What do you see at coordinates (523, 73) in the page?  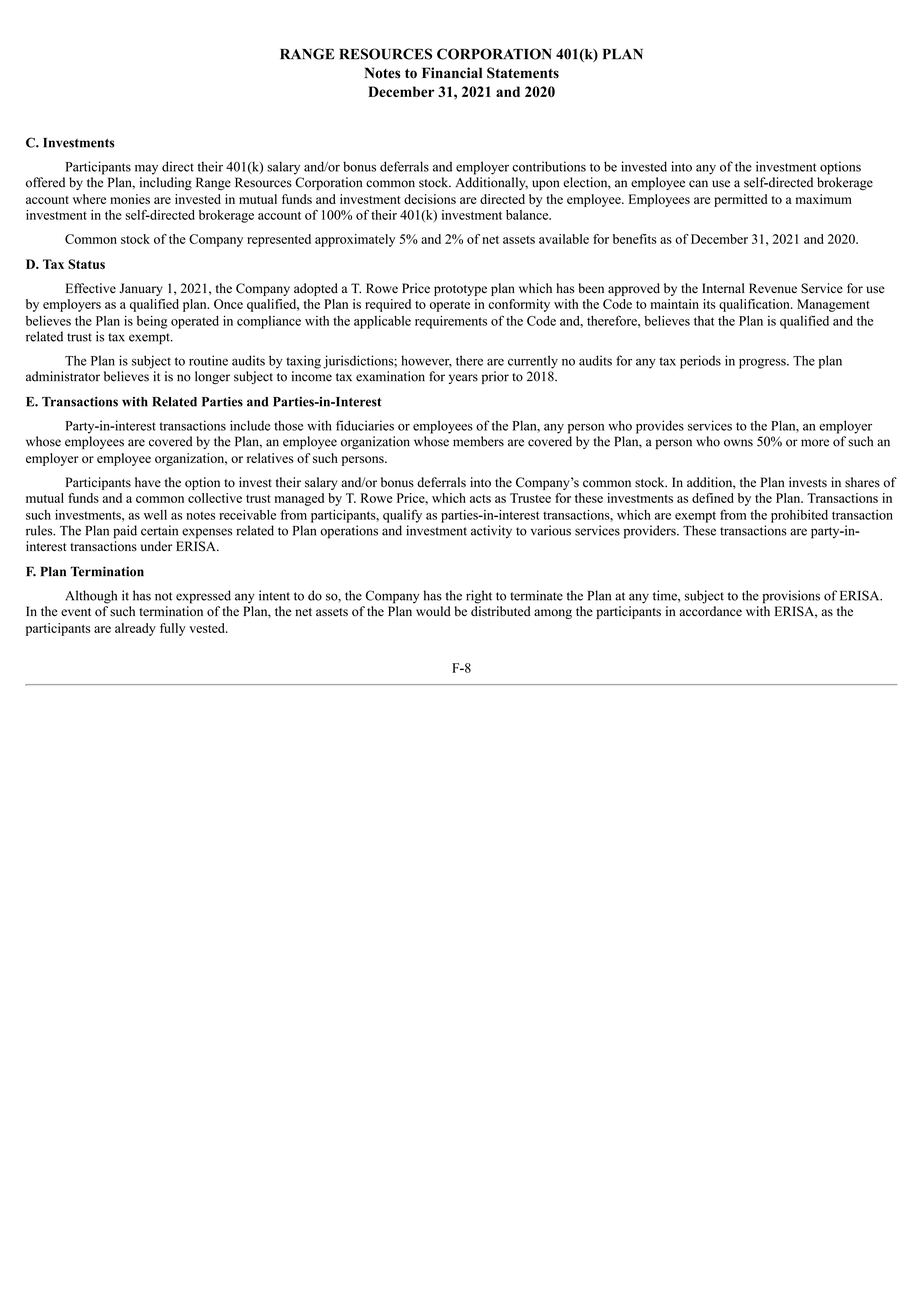 I see `Statements` at bounding box center [523, 73].
